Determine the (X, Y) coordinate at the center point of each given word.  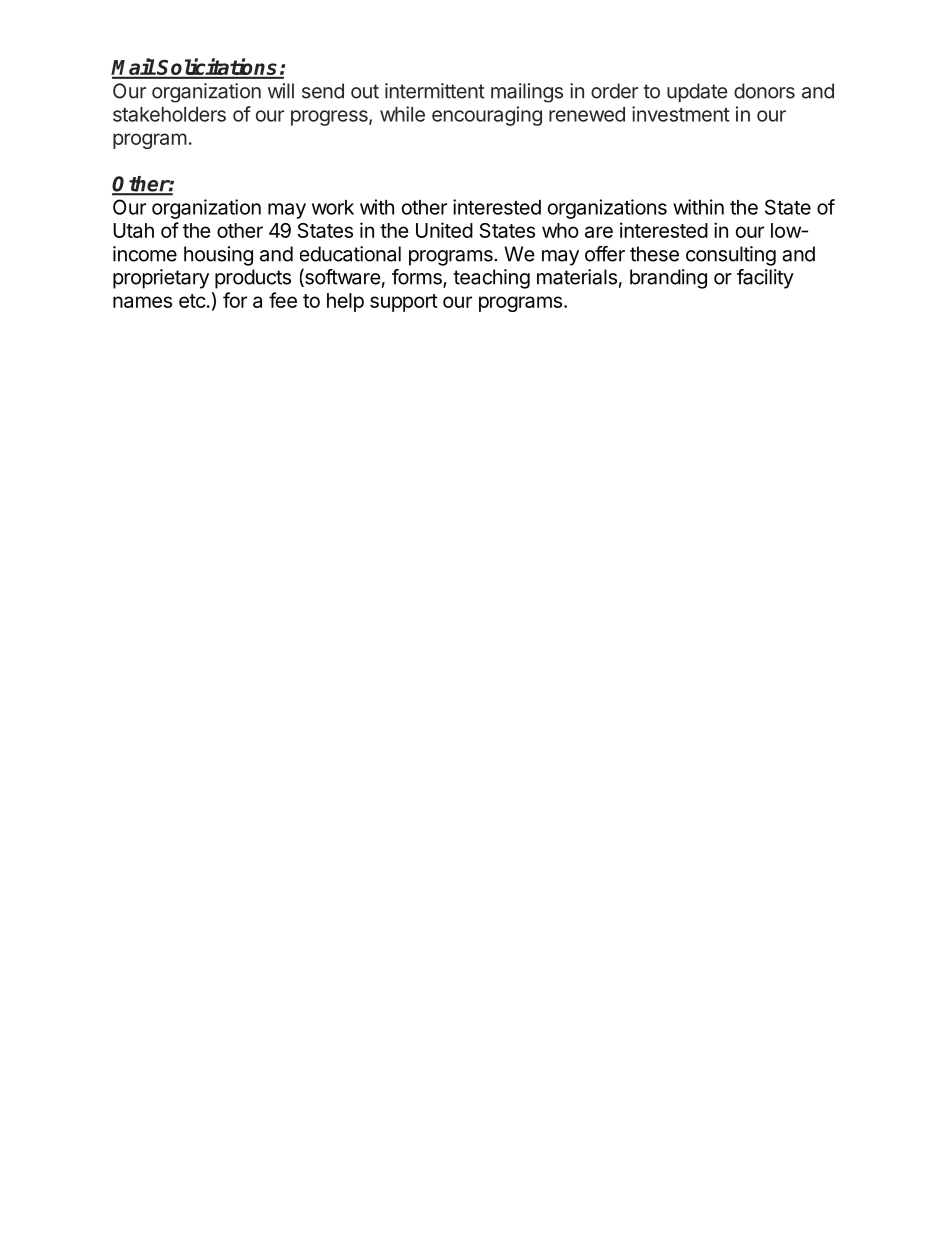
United (444, 230)
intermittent (435, 91)
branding (668, 279)
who (560, 230)
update (697, 92)
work (333, 207)
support (404, 303)
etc (192, 301)
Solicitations (218, 68)
